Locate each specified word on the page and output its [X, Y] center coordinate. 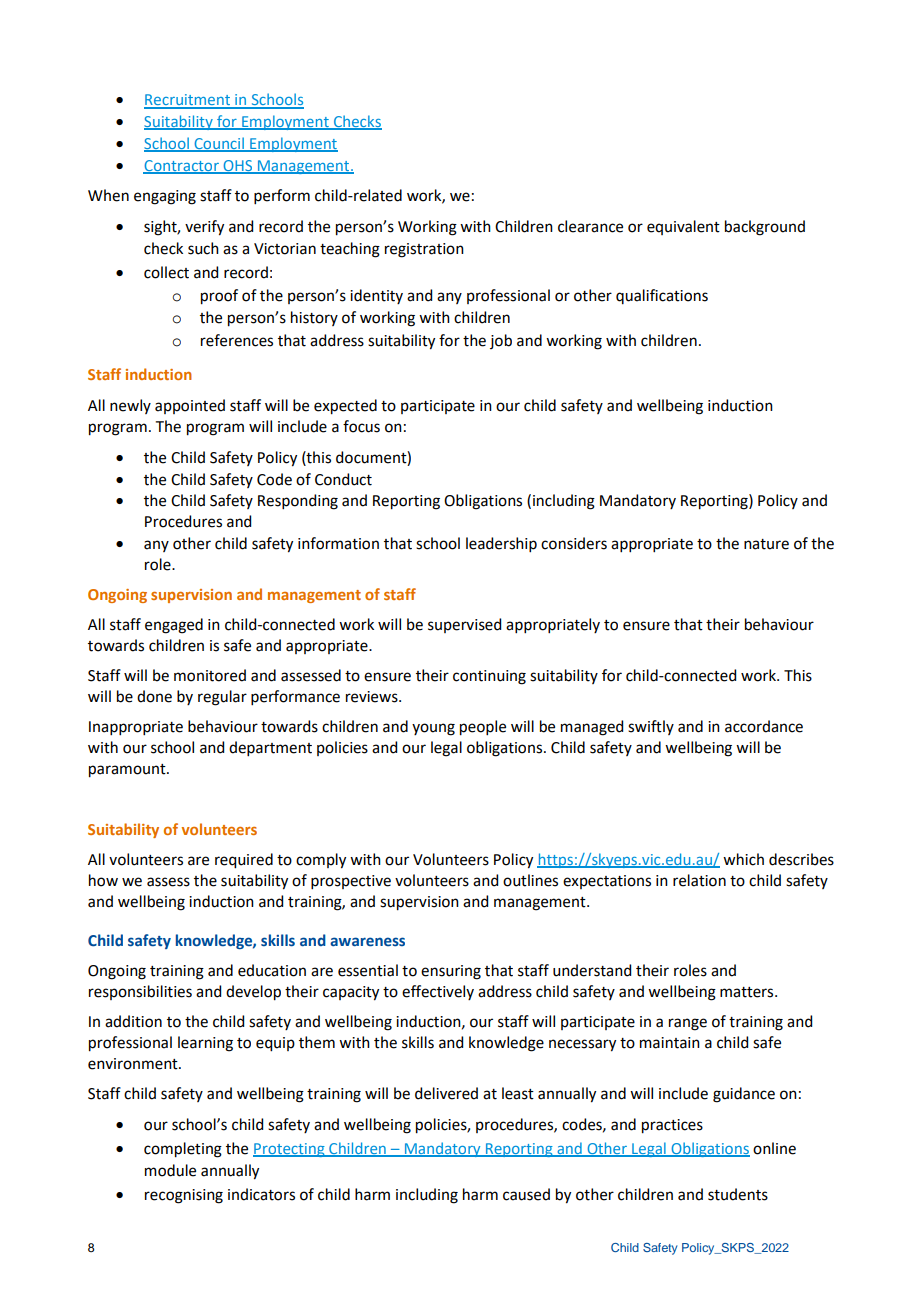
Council [219, 144]
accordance [764, 726]
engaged [174, 626]
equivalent [683, 227]
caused [526, 1194]
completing [183, 1150]
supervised [464, 625]
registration [424, 250]
